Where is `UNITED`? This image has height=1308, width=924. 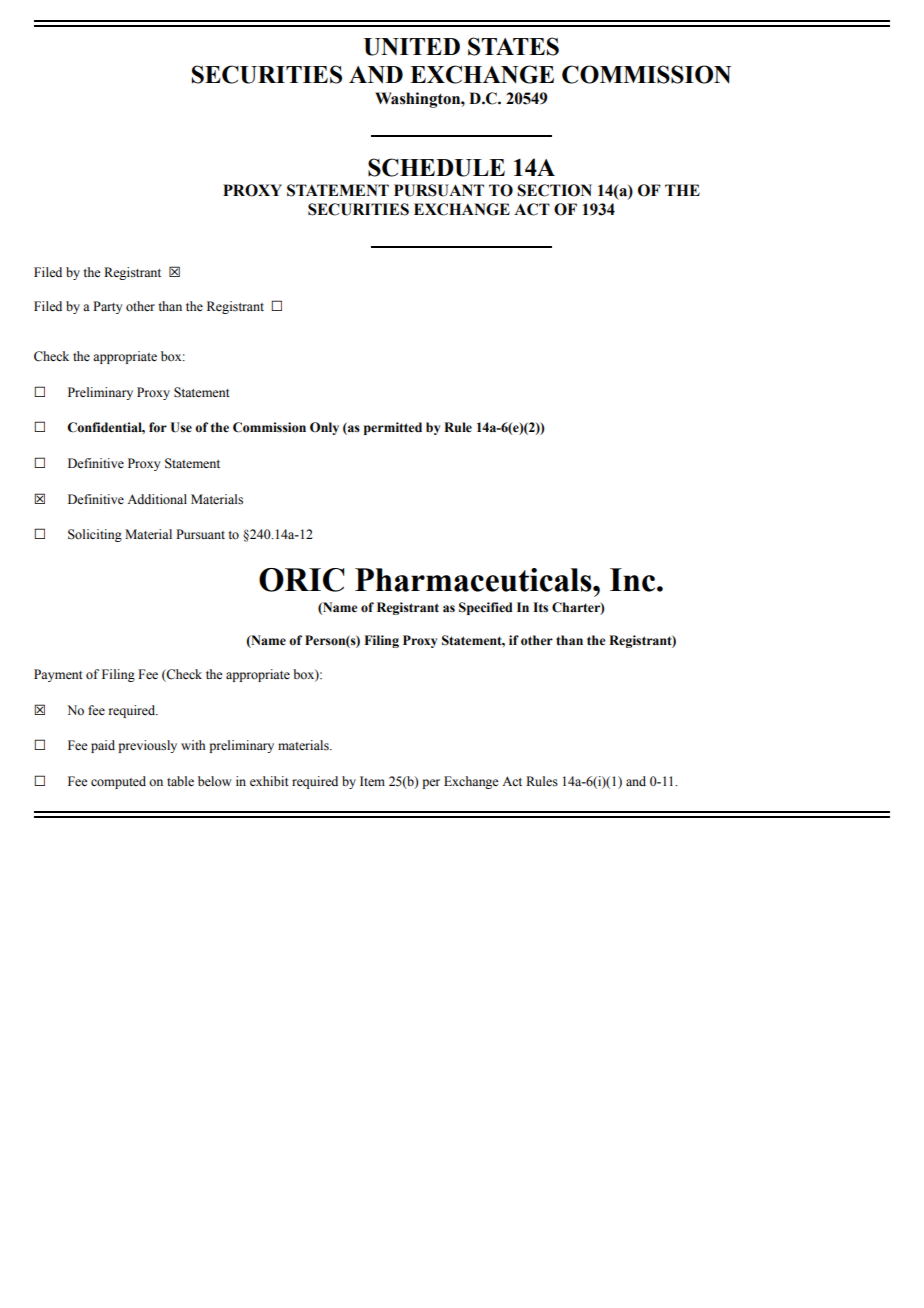 UNITED is located at coordinates (412, 47).
